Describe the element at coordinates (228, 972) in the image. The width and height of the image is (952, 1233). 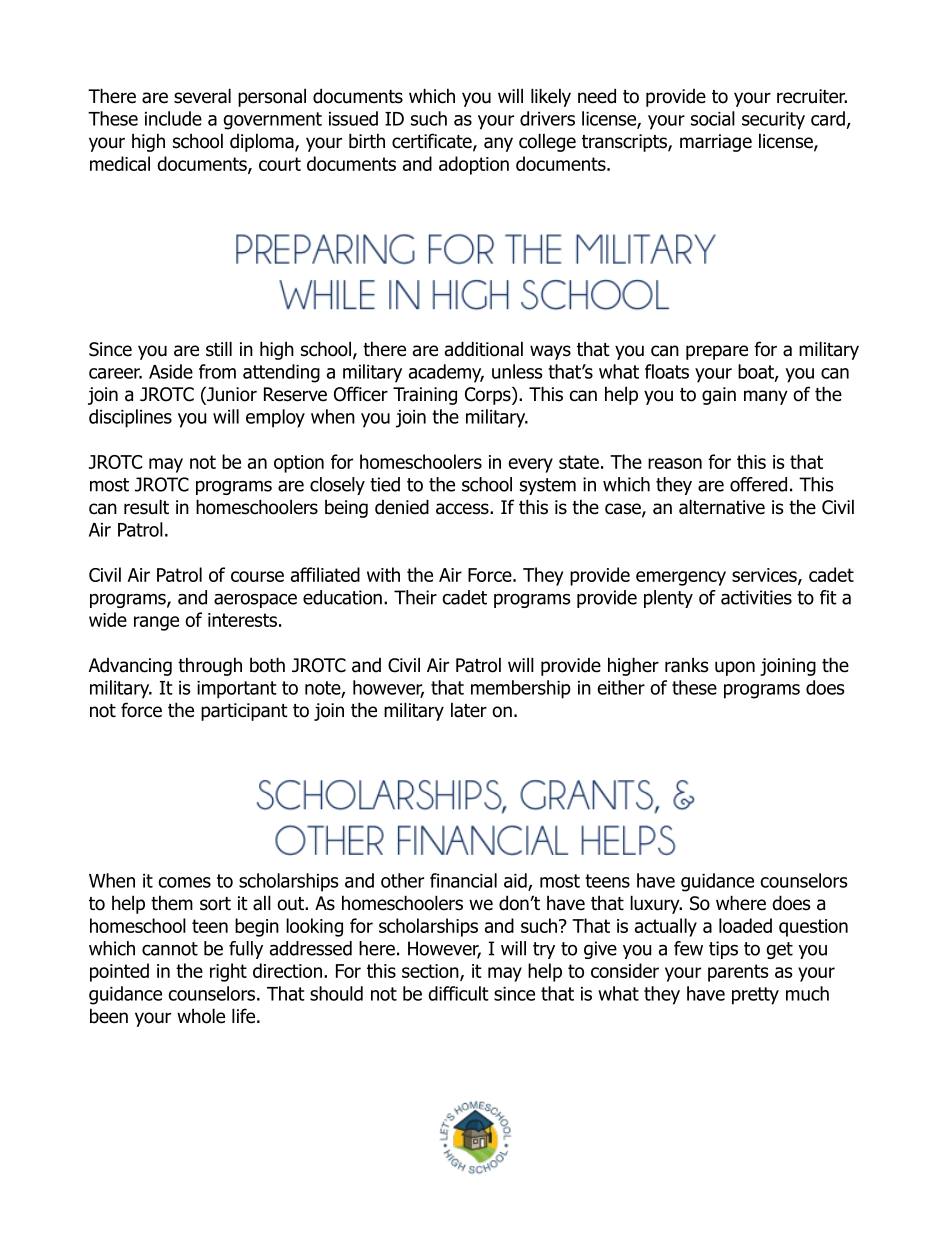
I see `right` at that location.
